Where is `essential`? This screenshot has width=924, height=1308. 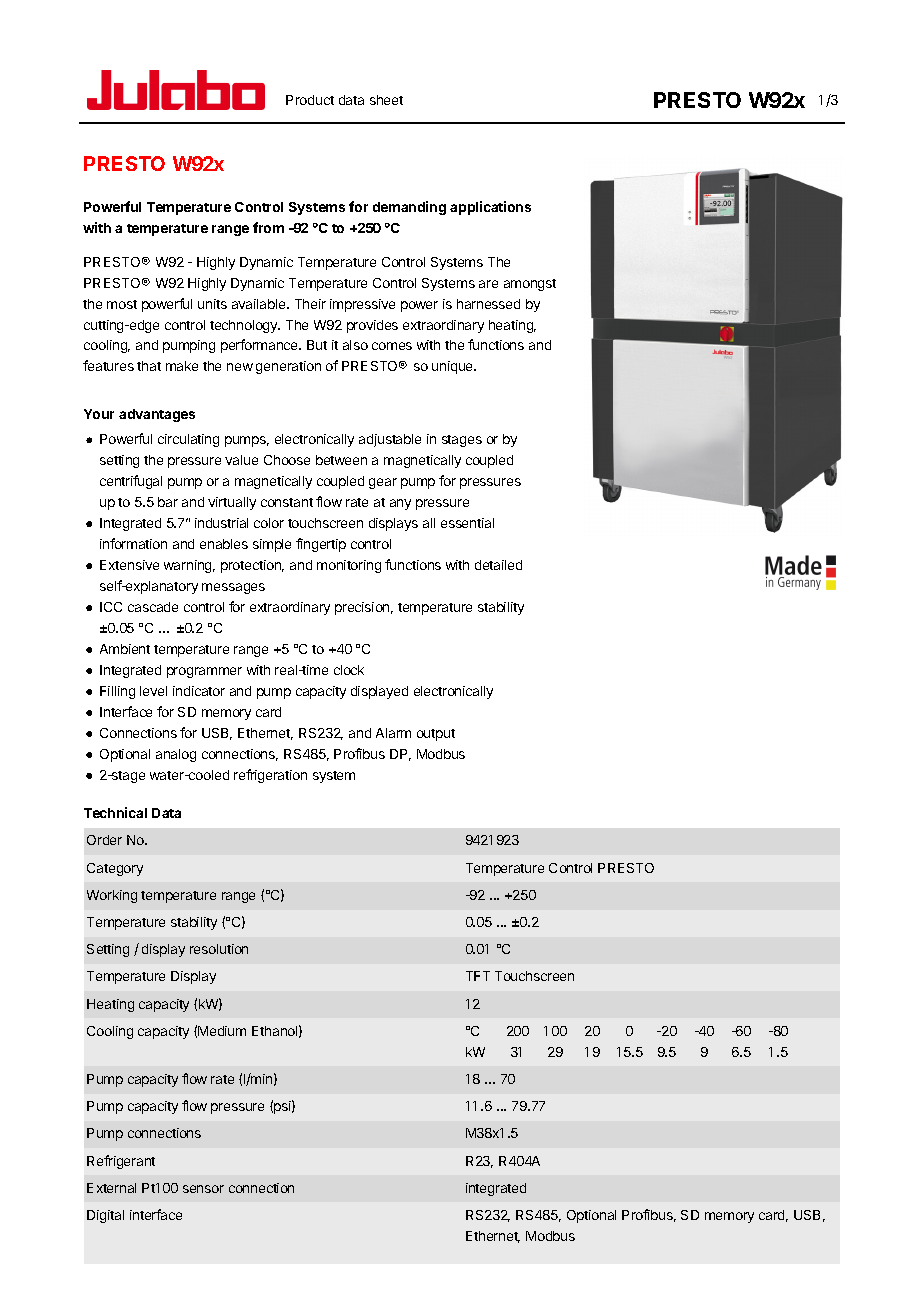
essential is located at coordinates (467, 523).
